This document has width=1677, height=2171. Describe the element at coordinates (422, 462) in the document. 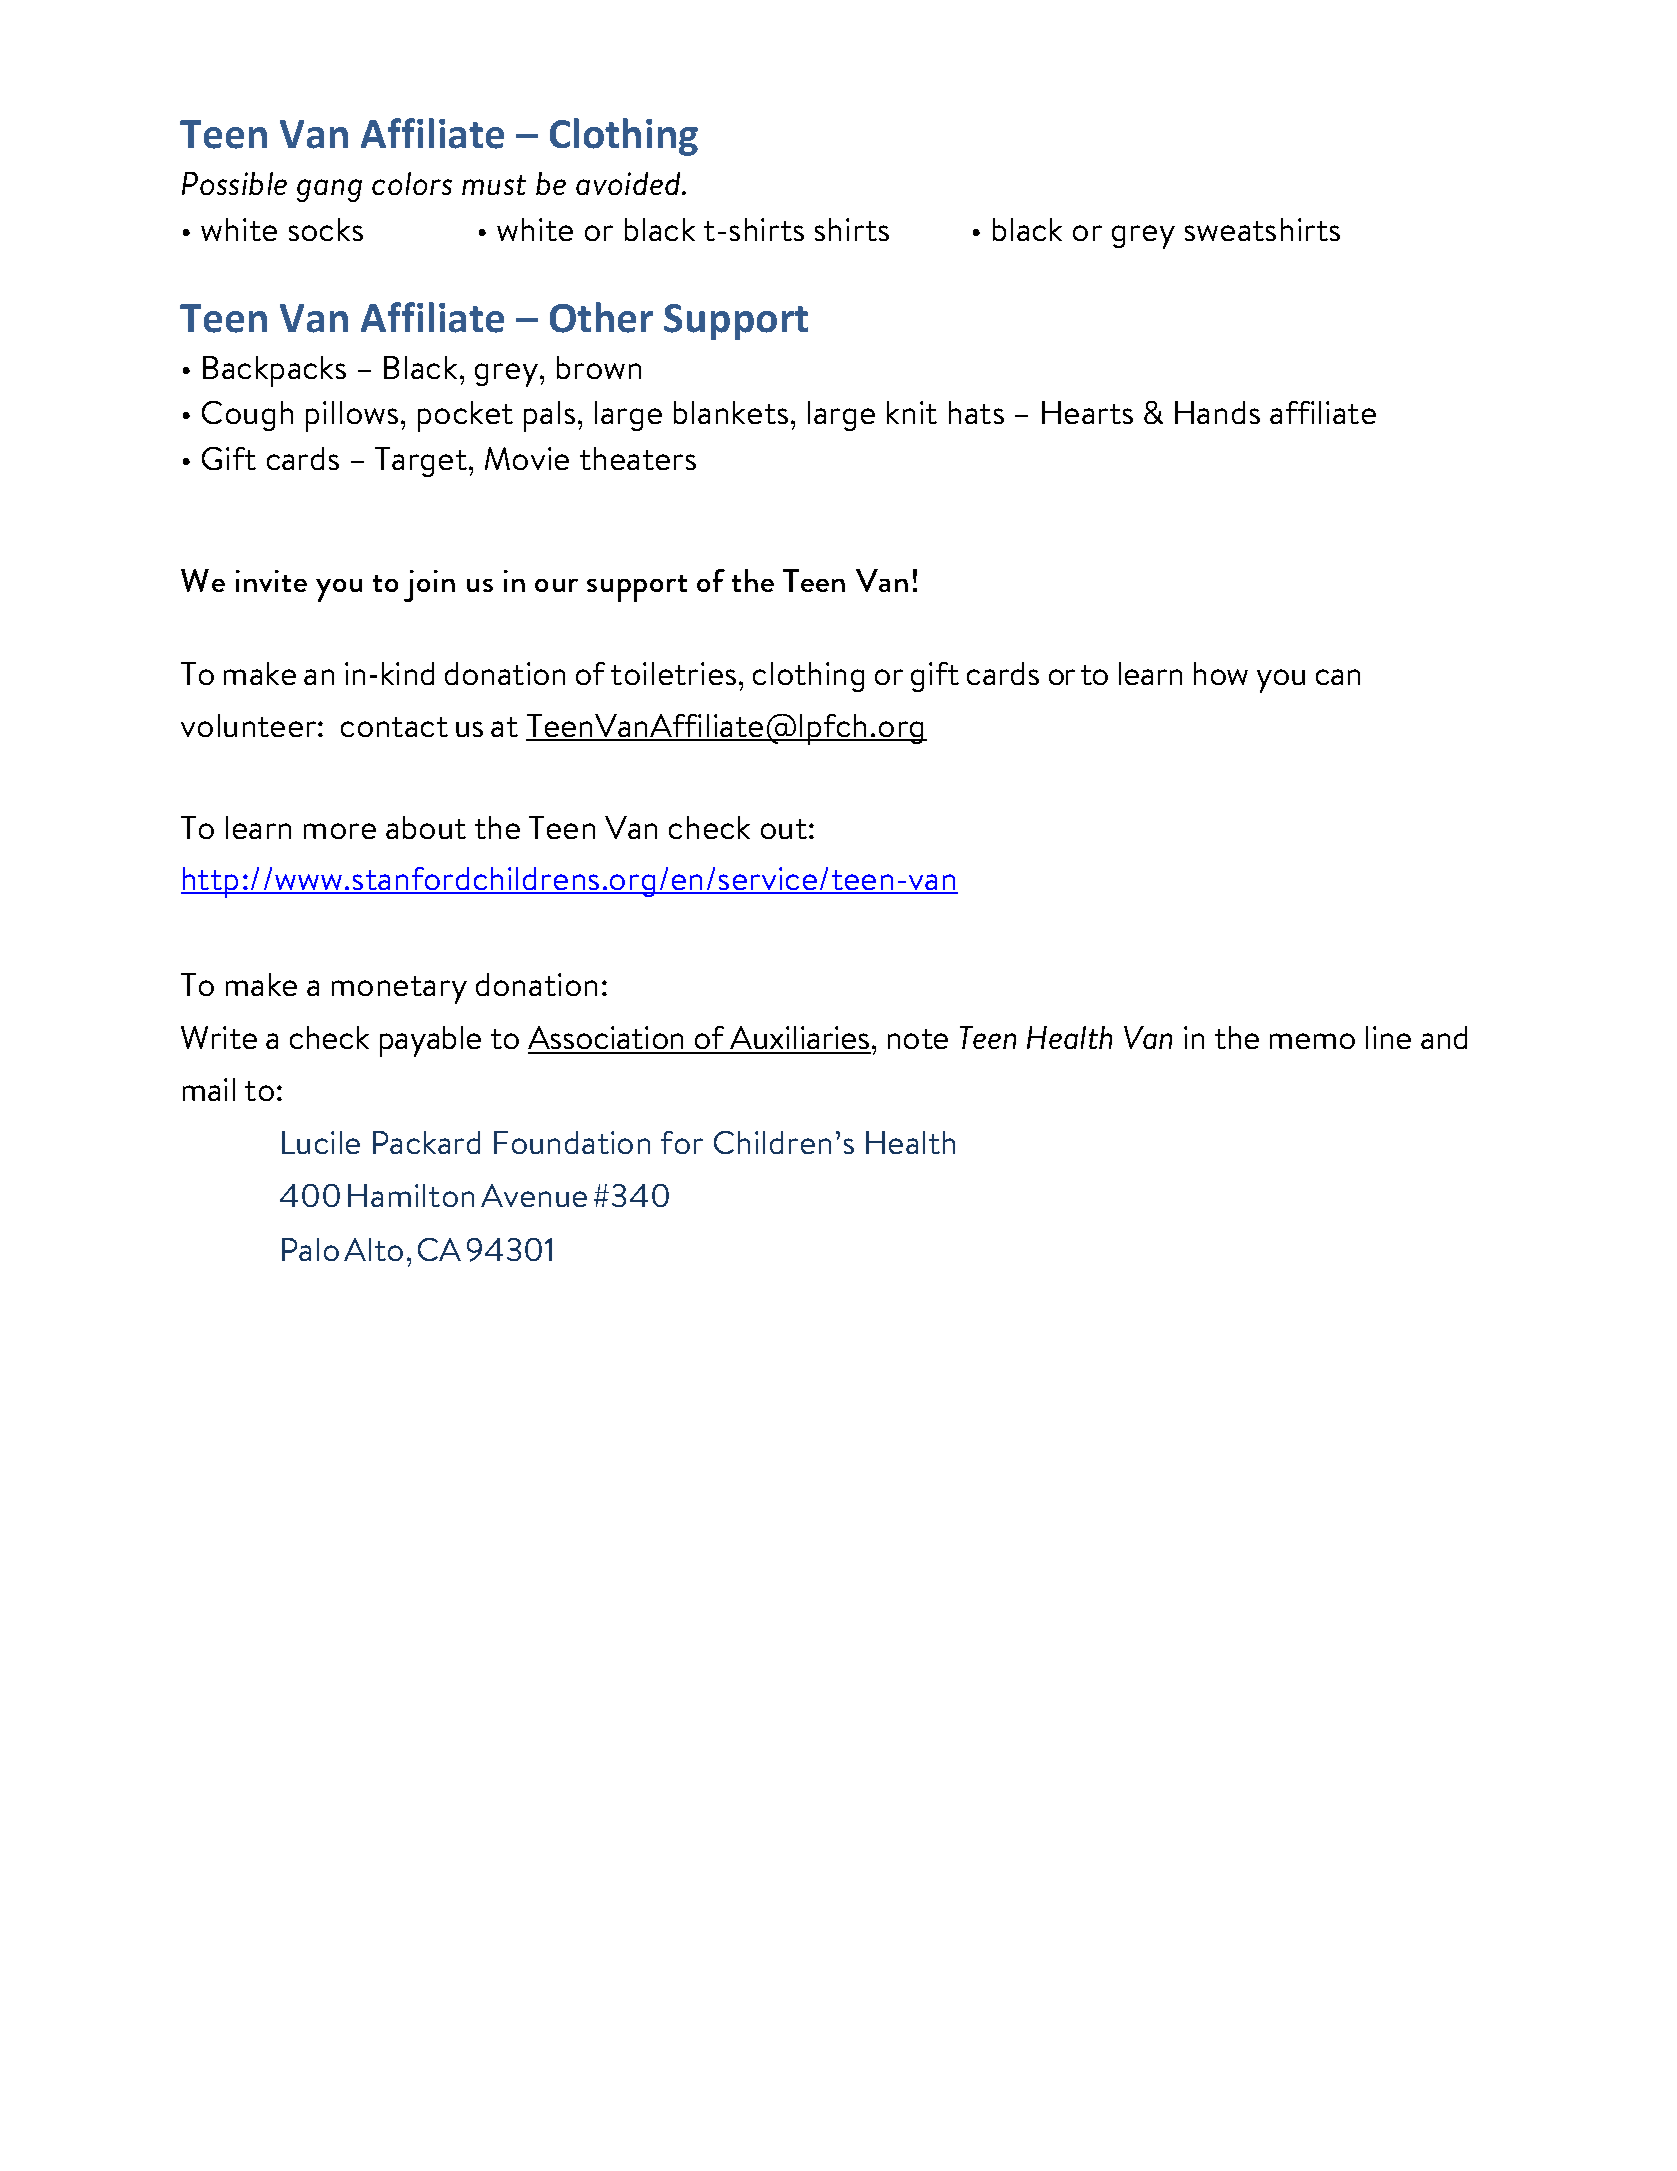

I see `Target` at that location.
